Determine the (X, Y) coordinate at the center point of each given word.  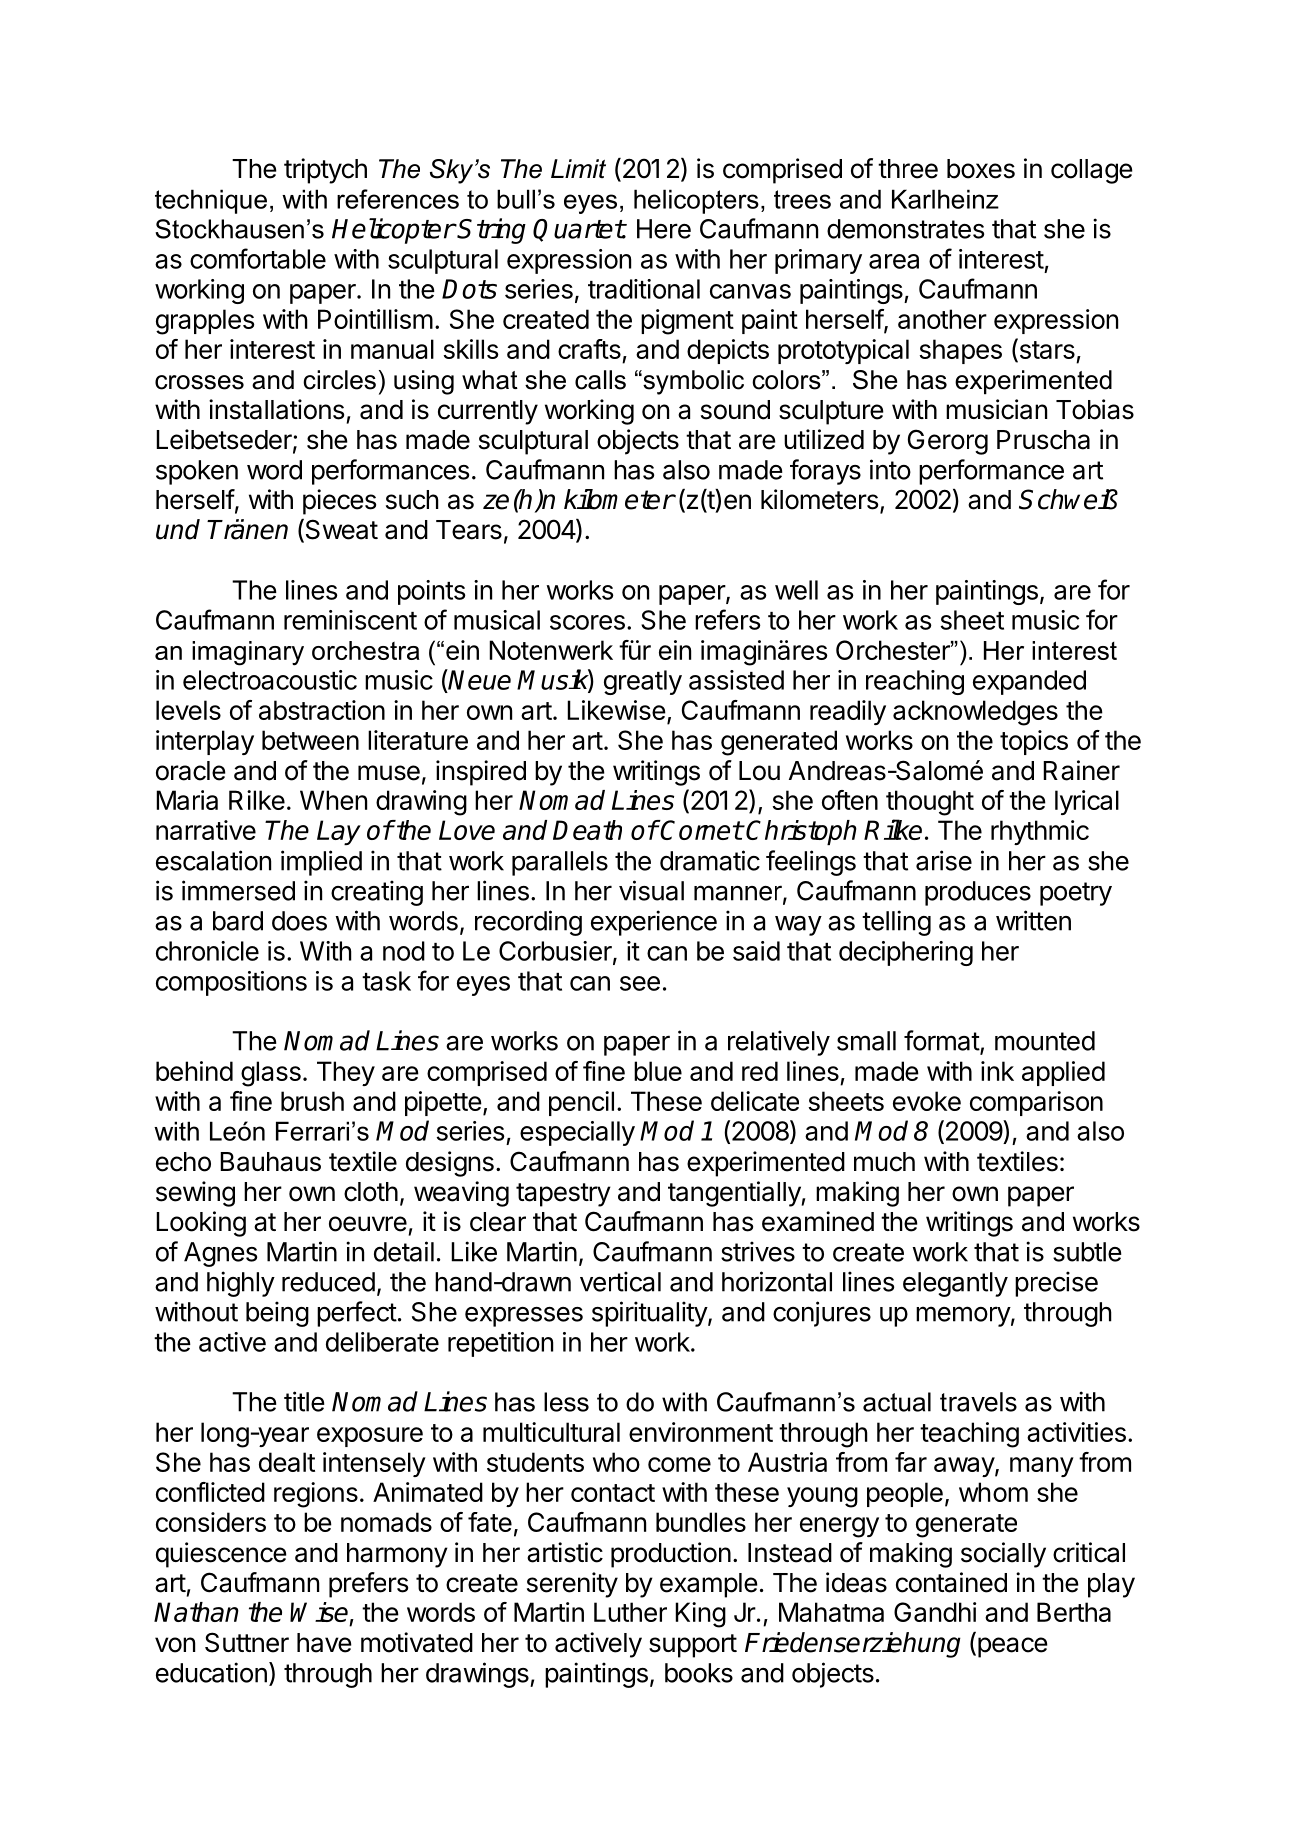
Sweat (340, 530)
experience (654, 923)
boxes (981, 169)
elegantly (955, 1284)
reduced (328, 1282)
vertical (620, 1281)
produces (978, 893)
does (299, 921)
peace (1013, 1647)
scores (587, 622)
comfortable (258, 258)
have (324, 1643)
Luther (630, 1612)
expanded (1029, 682)
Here (664, 229)
